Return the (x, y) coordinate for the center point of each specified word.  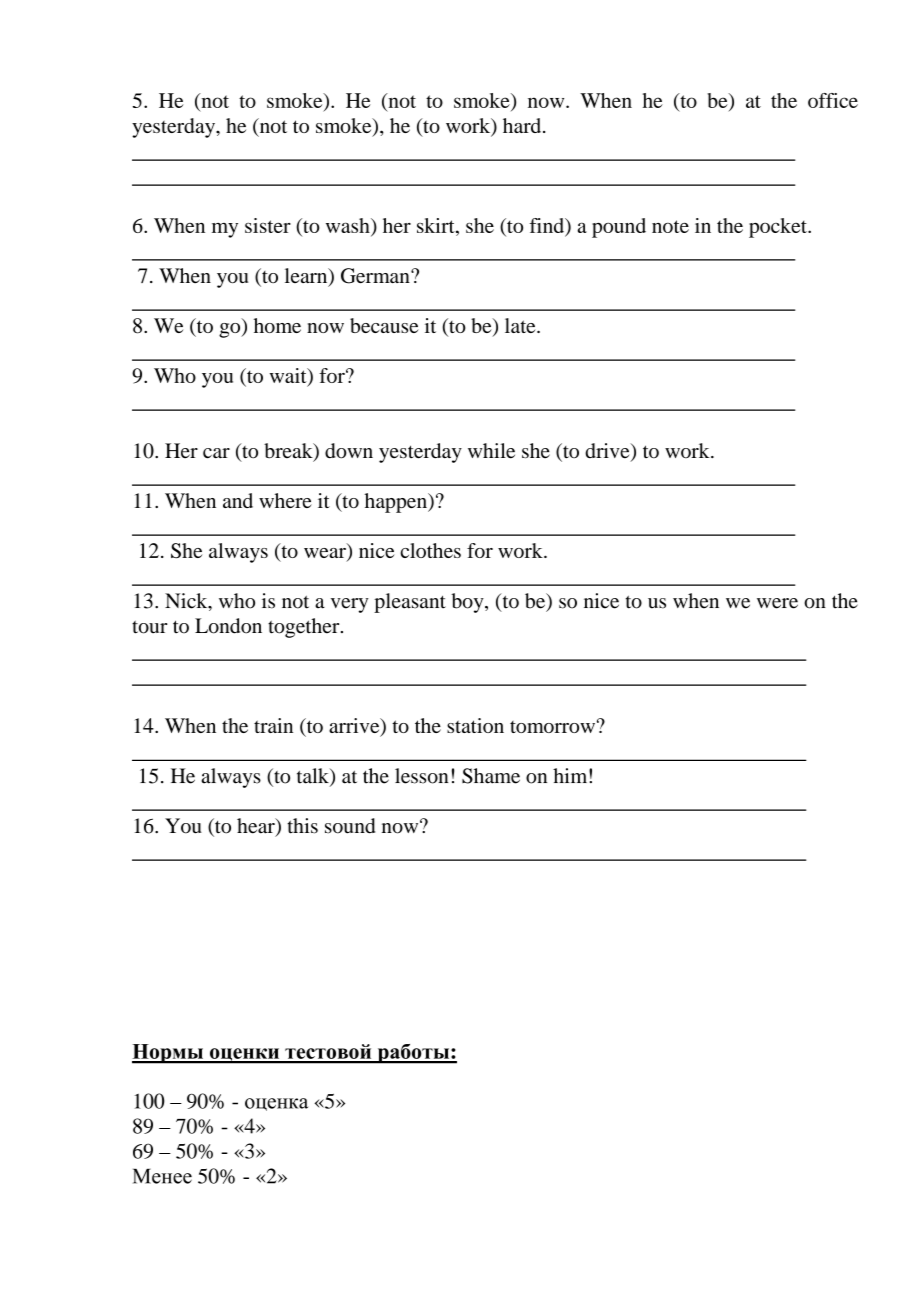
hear (257, 827)
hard (523, 125)
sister (268, 225)
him (571, 775)
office (833, 100)
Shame (491, 776)
